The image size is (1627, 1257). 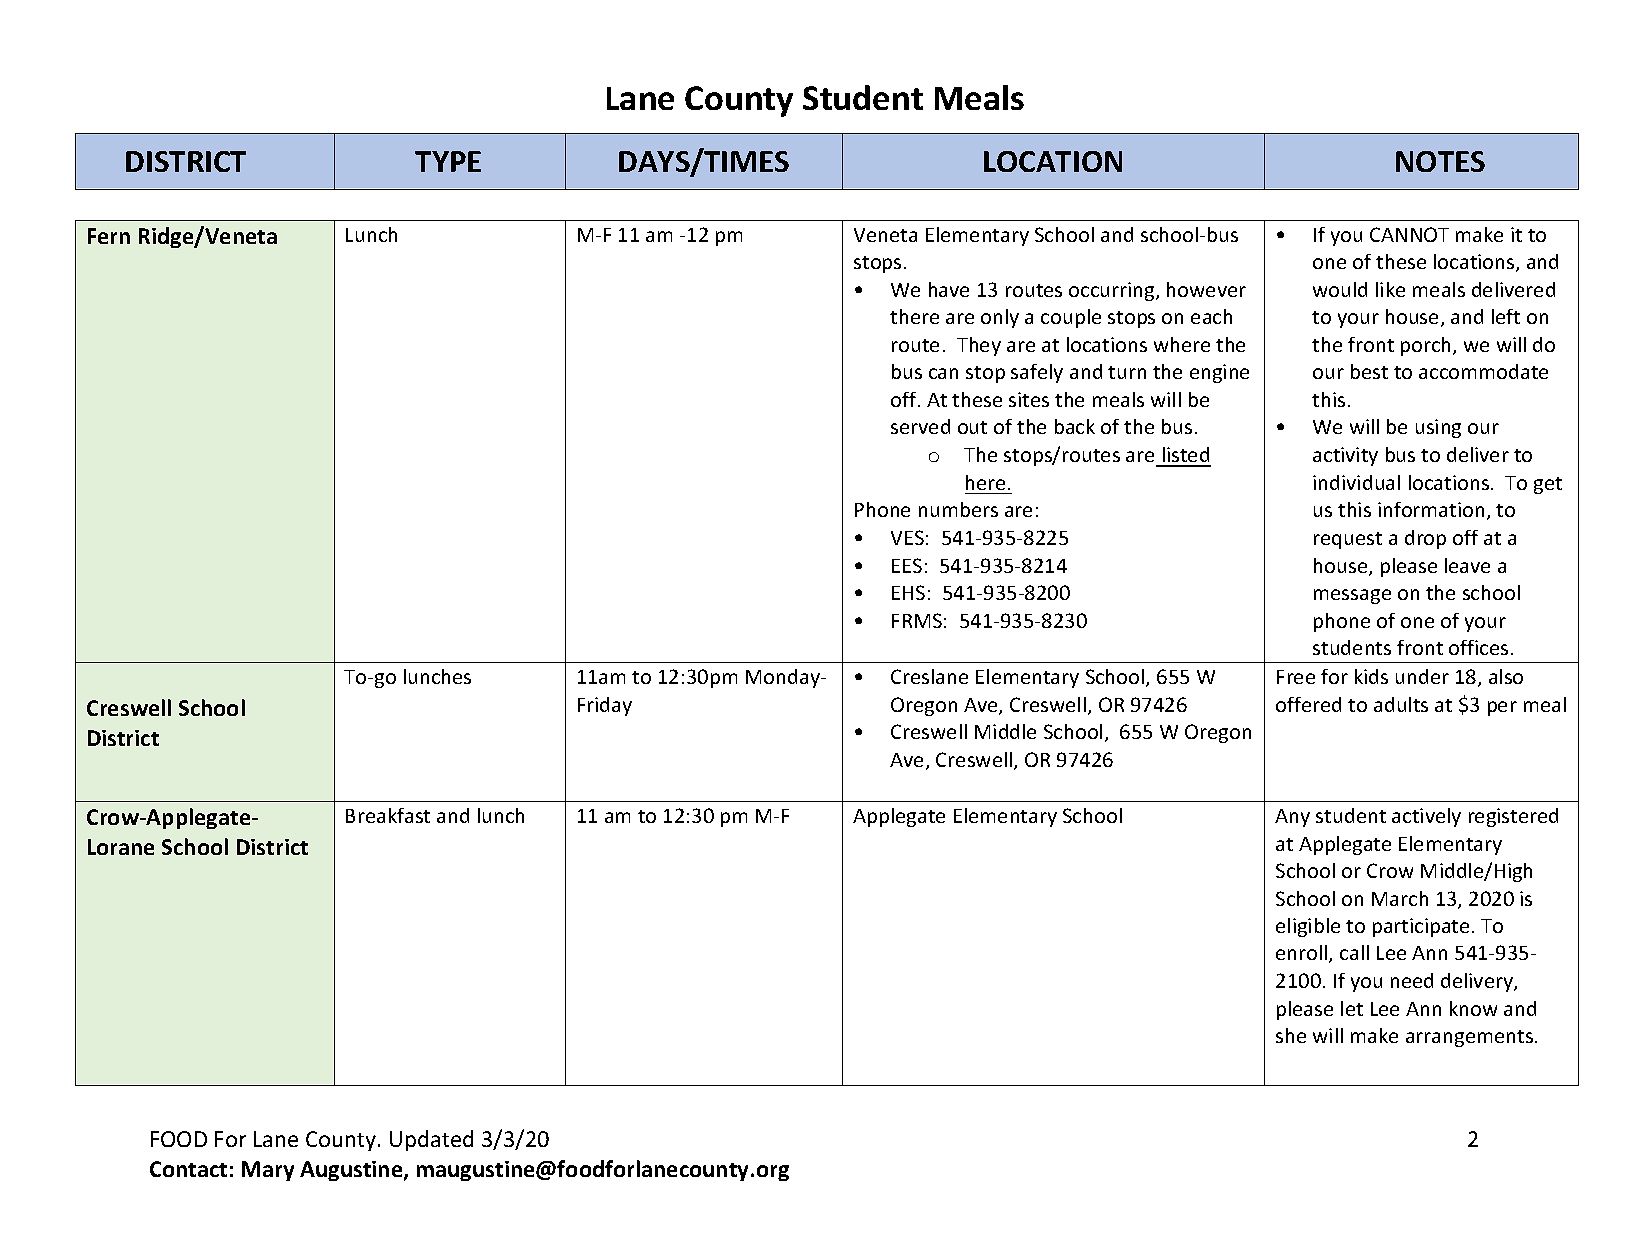 I want to click on Breakfast, so click(x=388, y=815).
